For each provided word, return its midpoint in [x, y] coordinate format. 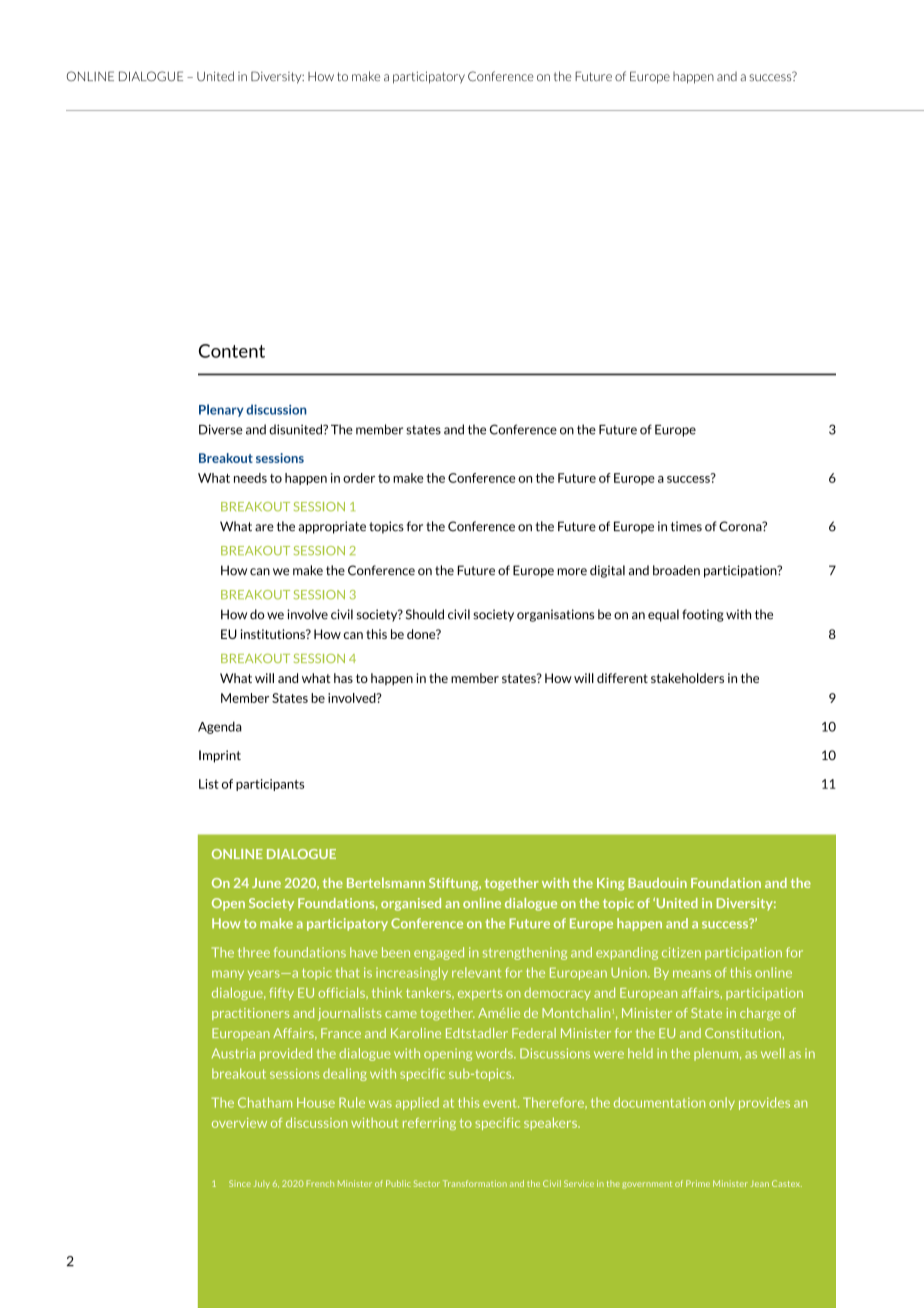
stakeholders [687, 678]
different [622, 678]
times [686, 526]
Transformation [475, 1183]
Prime [698, 1183]
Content [232, 351]
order [359, 478]
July [261, 1184]
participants [270, 785]
